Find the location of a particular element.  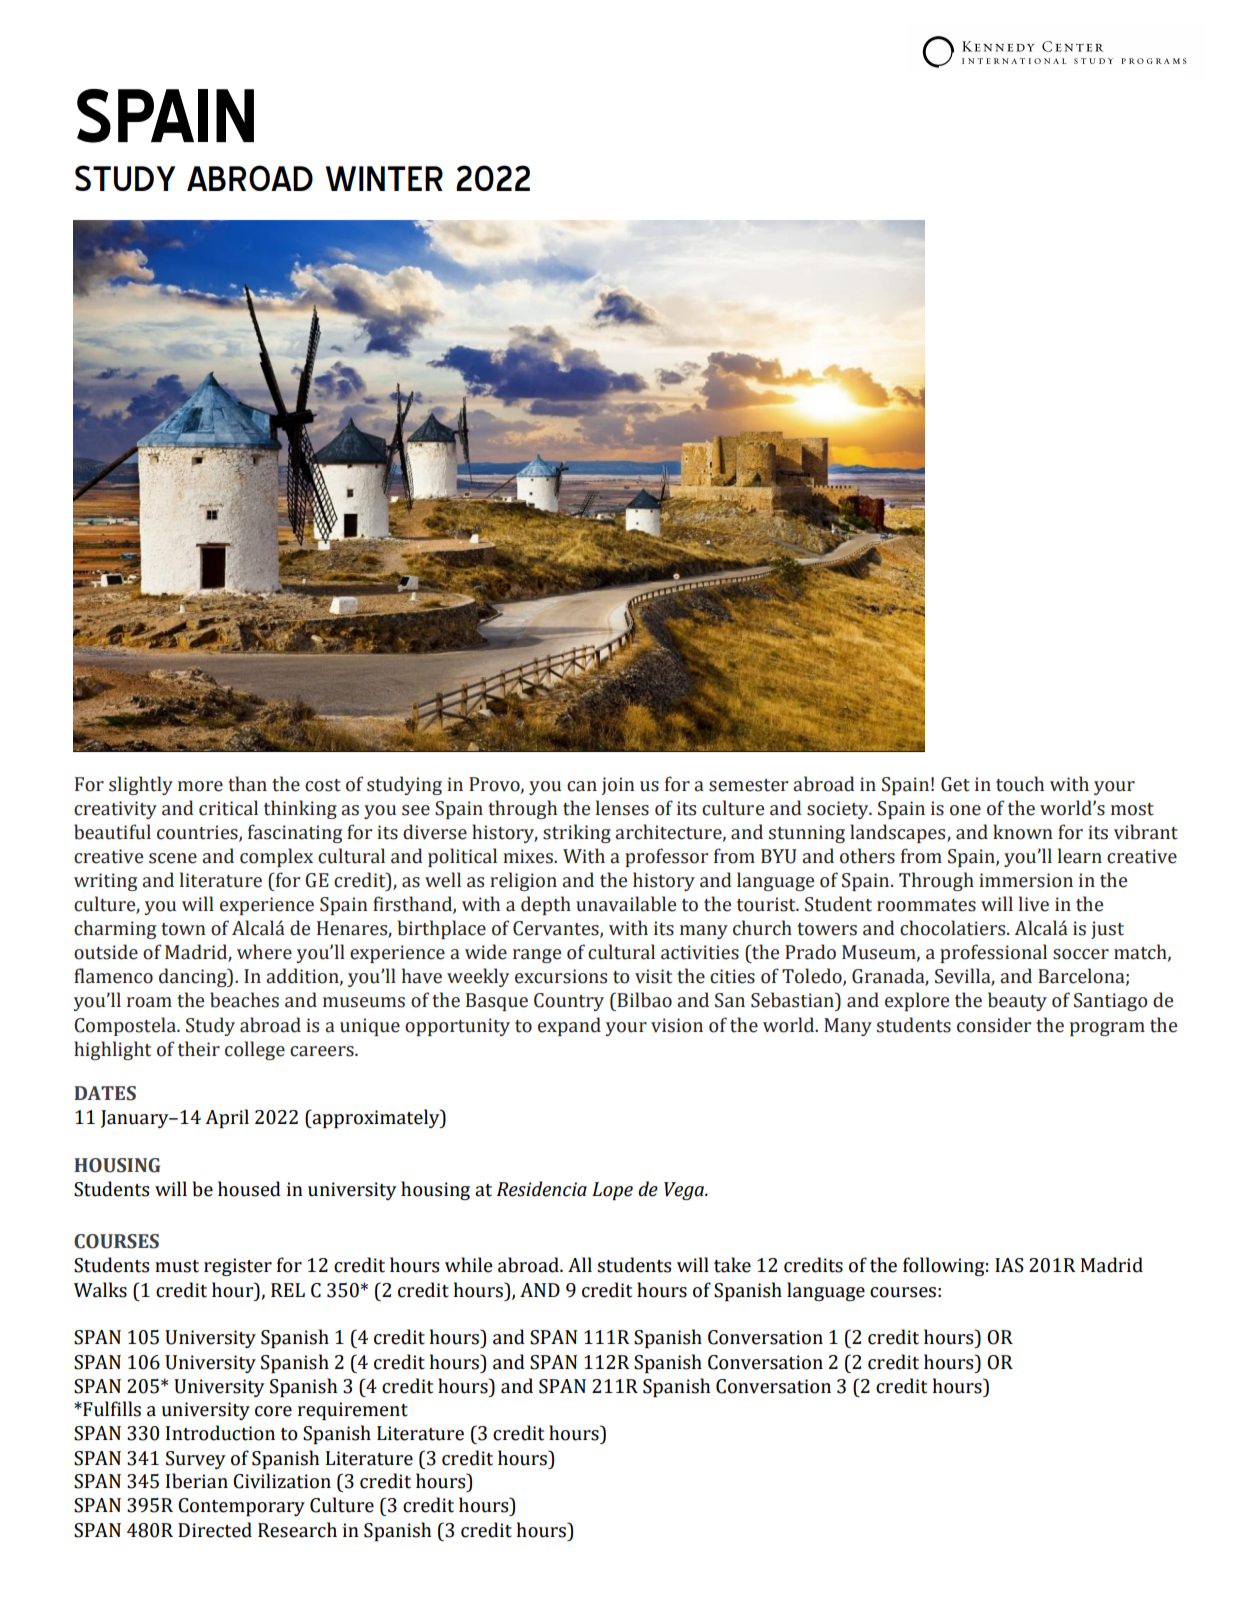

WINTER is located at coordinates (384, 178).
